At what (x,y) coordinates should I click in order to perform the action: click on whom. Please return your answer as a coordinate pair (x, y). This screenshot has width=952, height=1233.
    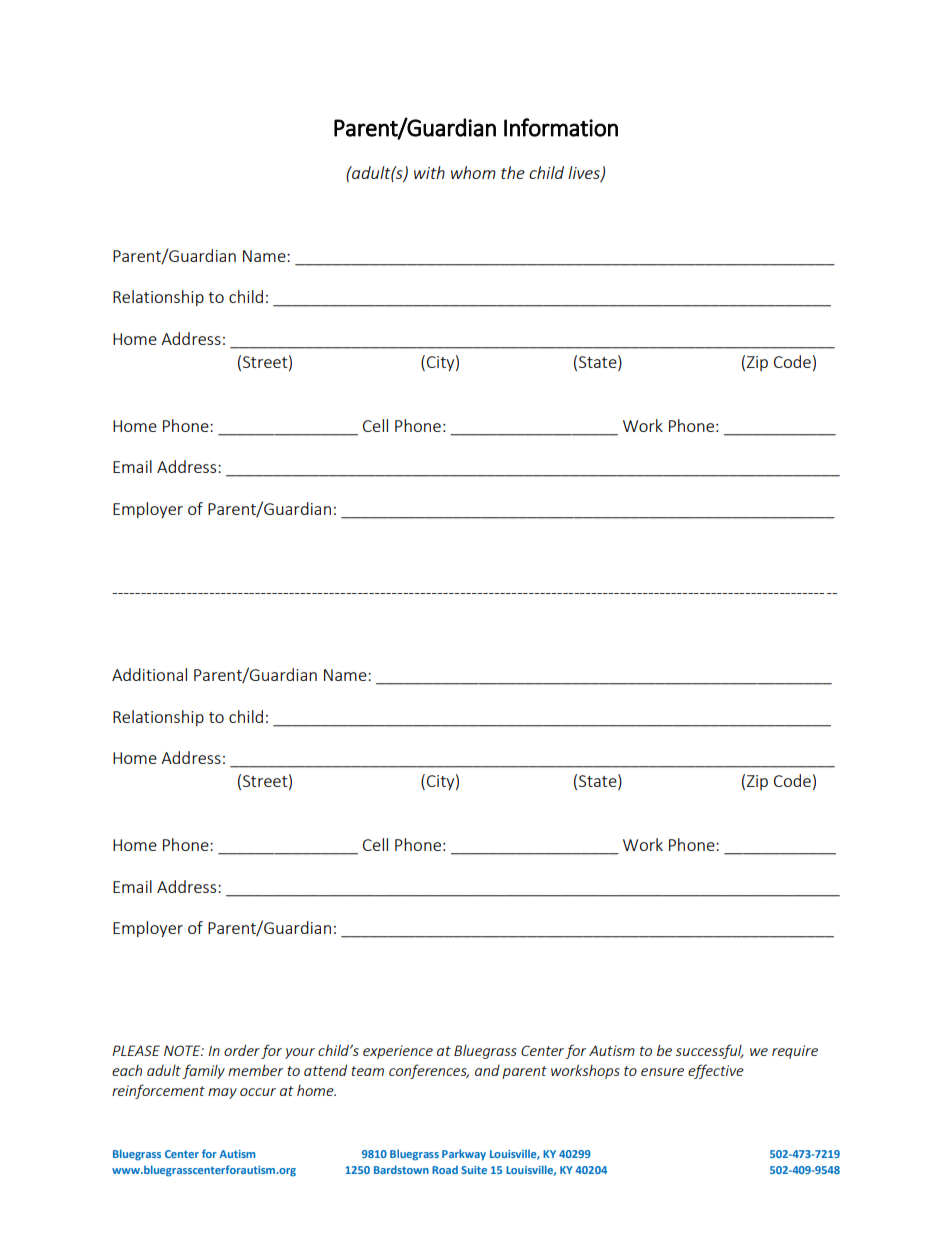
    Looking at the image, I should click on (473, 172).
